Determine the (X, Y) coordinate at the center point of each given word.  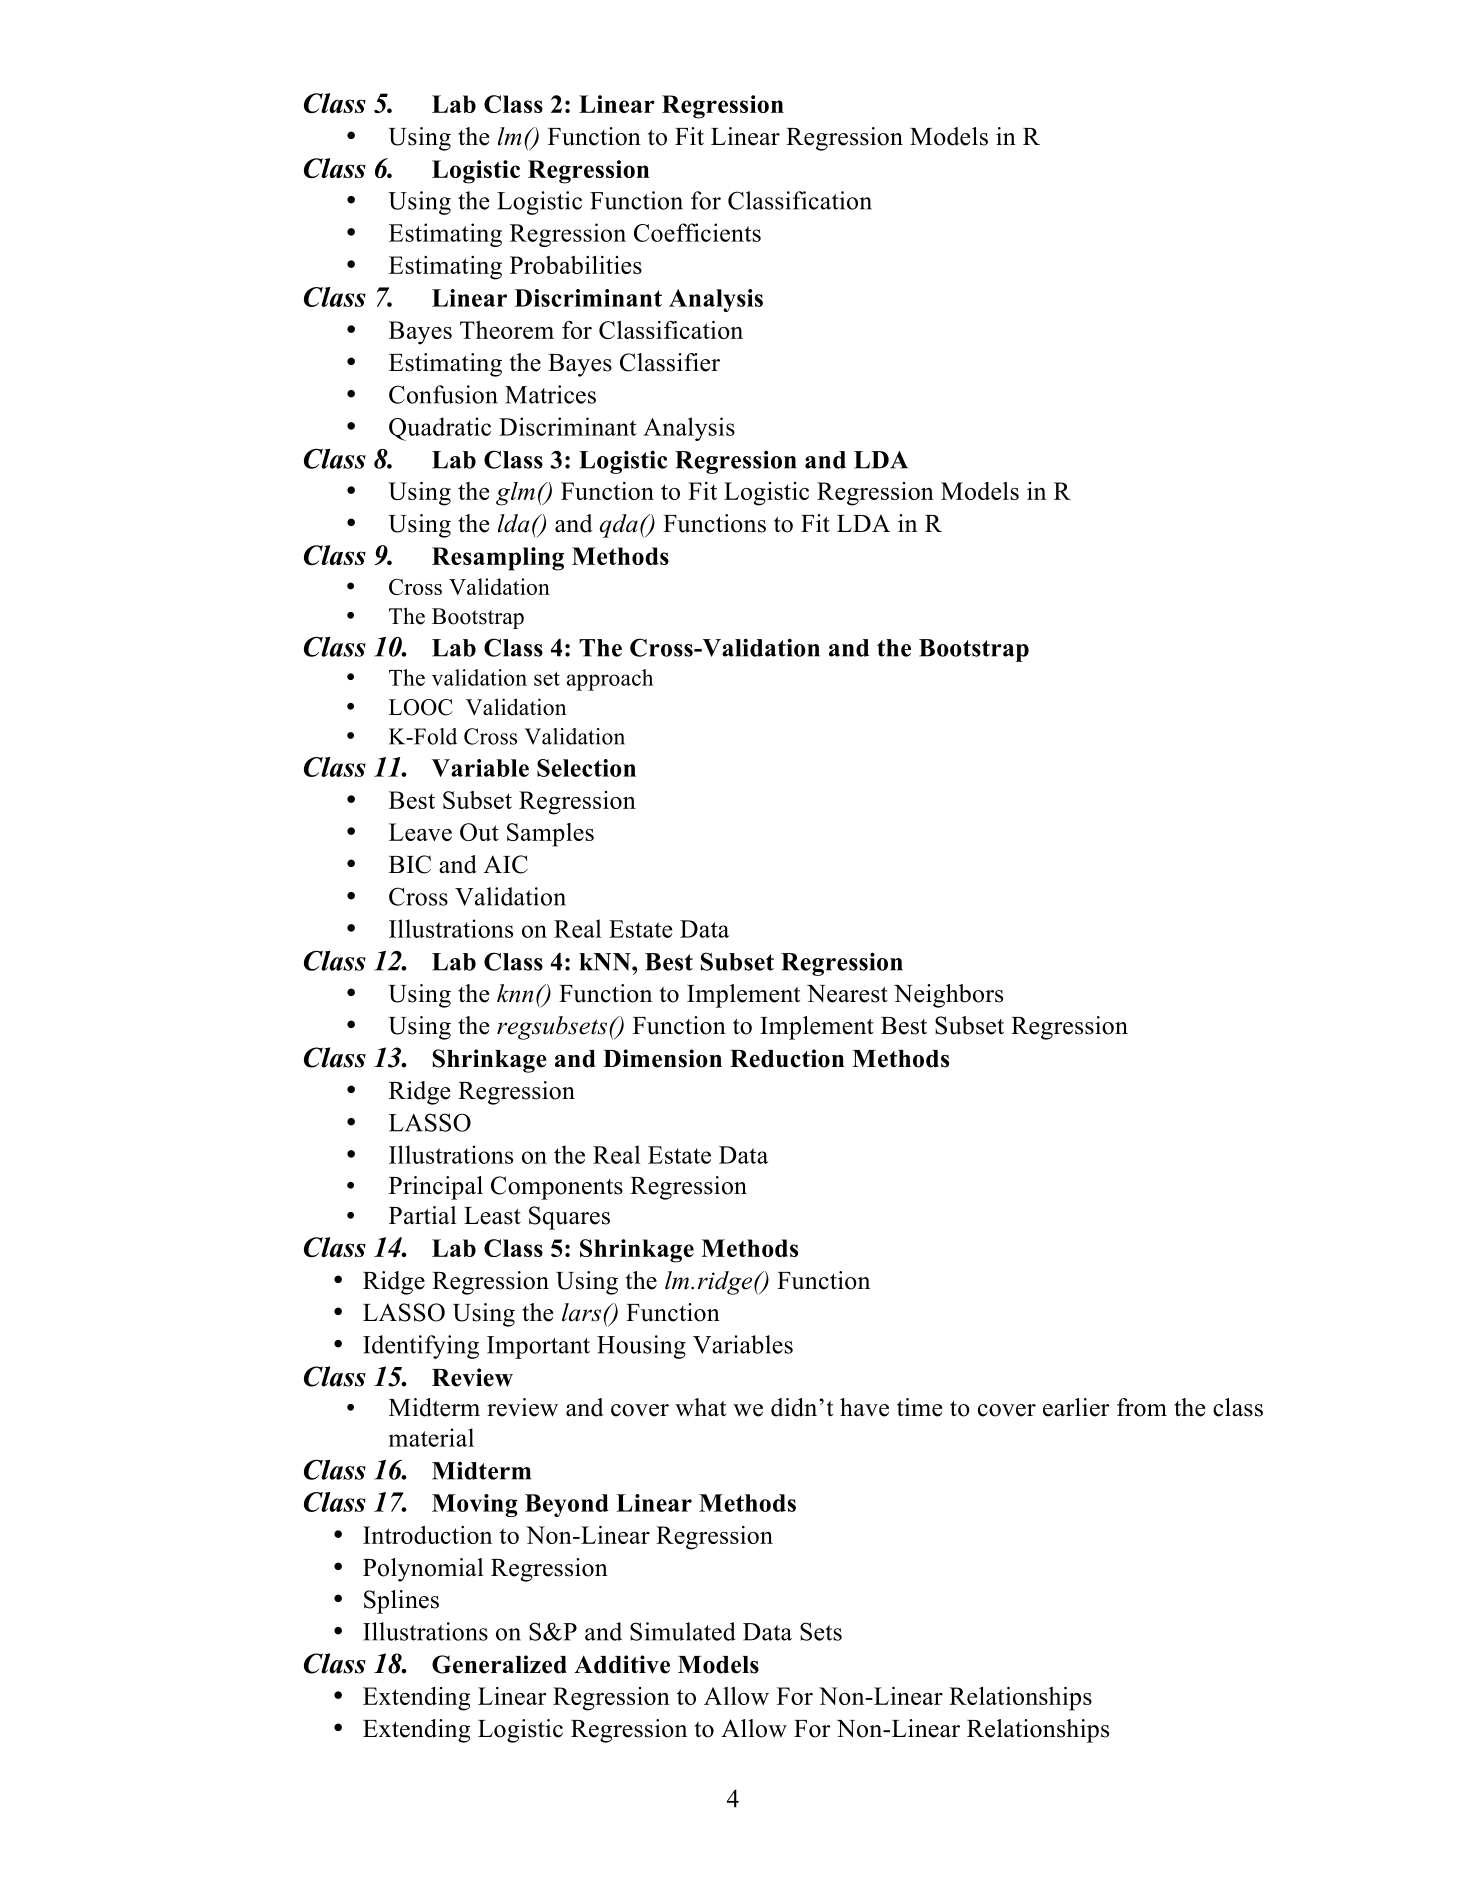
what (700, 1407)
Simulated (683, 1631)
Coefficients (697, 232)
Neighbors (948, 996)
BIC (410, 864)
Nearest (847, 994)
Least (492, 1216)
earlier (1076, 1407)
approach (610, 680)
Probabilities (576, 265)
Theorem (507, 330)
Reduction (787, 1058)
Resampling (498, 559)
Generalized (499, 1664)
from (1142, 1407)
